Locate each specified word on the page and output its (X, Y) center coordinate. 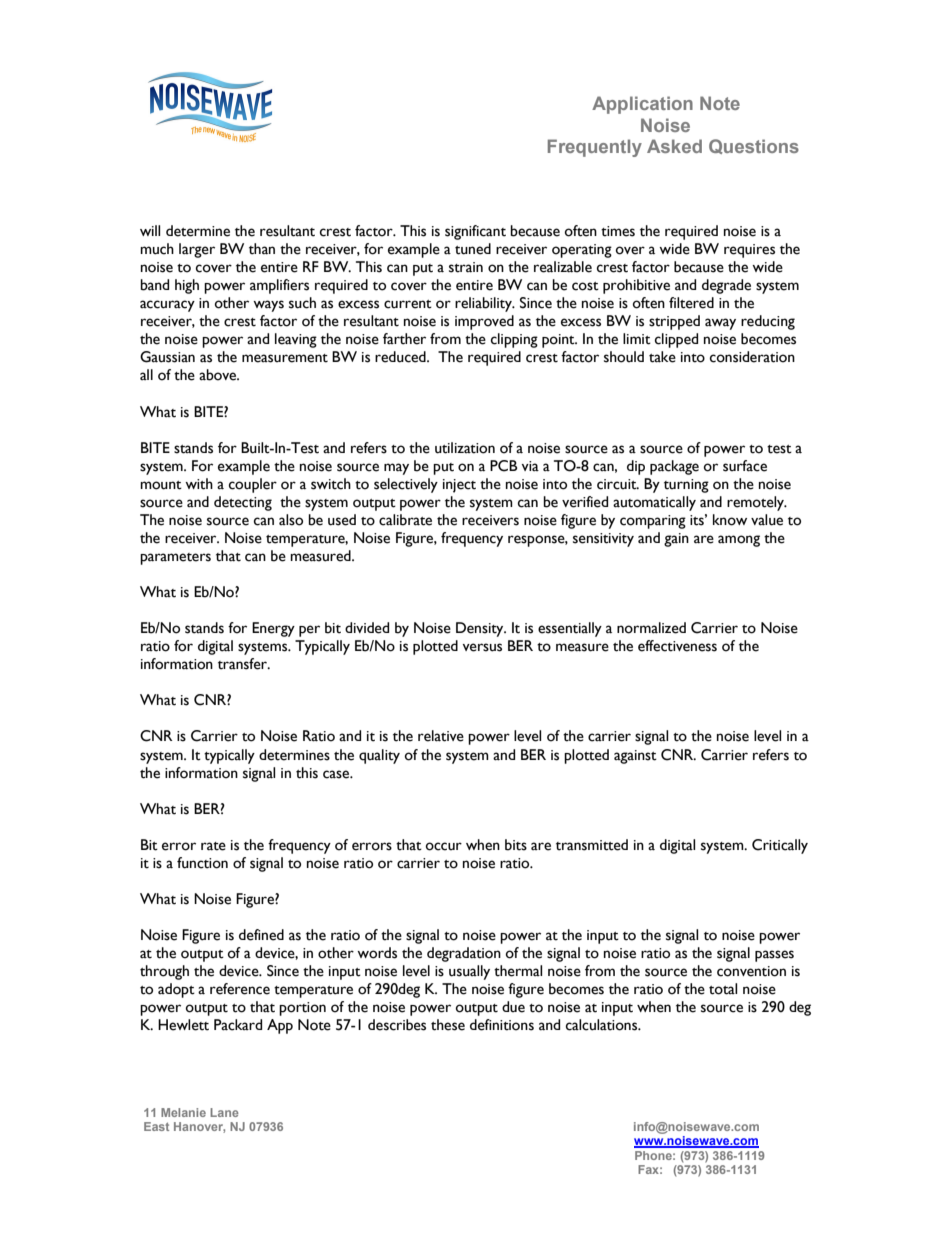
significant (475, 232)
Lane (224, 1112)
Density (481, 629)
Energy (273, 629)
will (150, 230)
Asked (674, 146)
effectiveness (677, 646)
